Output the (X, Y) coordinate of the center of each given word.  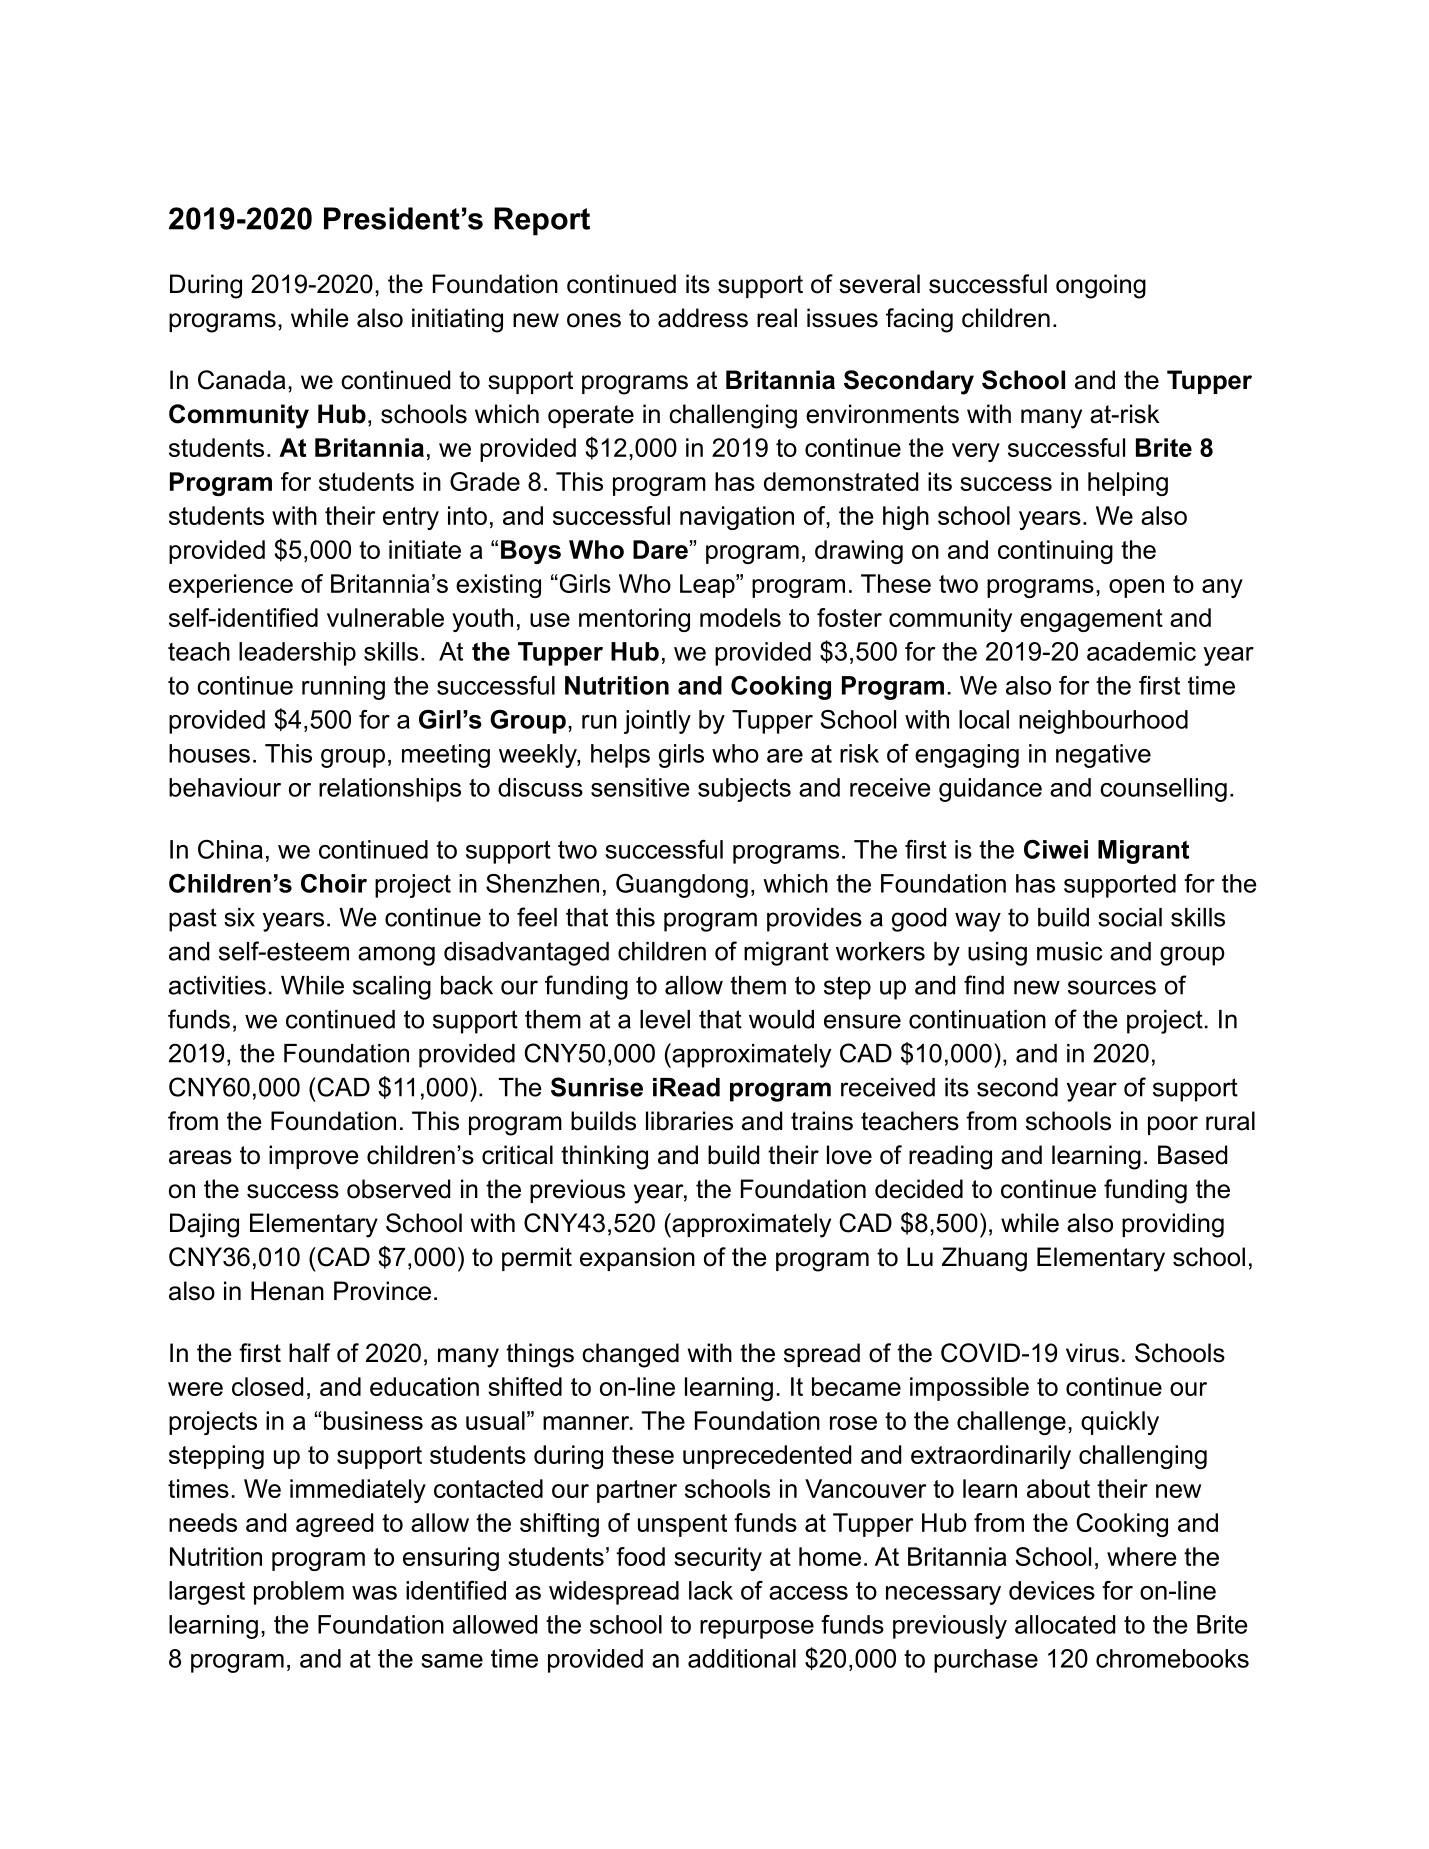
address (703, 318)
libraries (689, 1121)
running (343, 688)
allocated (1065, 1624)
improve (314, 1157)
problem (299, 1593)
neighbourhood (1103, 722)
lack (711, 1590)
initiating (457, 320)
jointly (657, 722)
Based (1192, 1155)
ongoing (1101, 286)
